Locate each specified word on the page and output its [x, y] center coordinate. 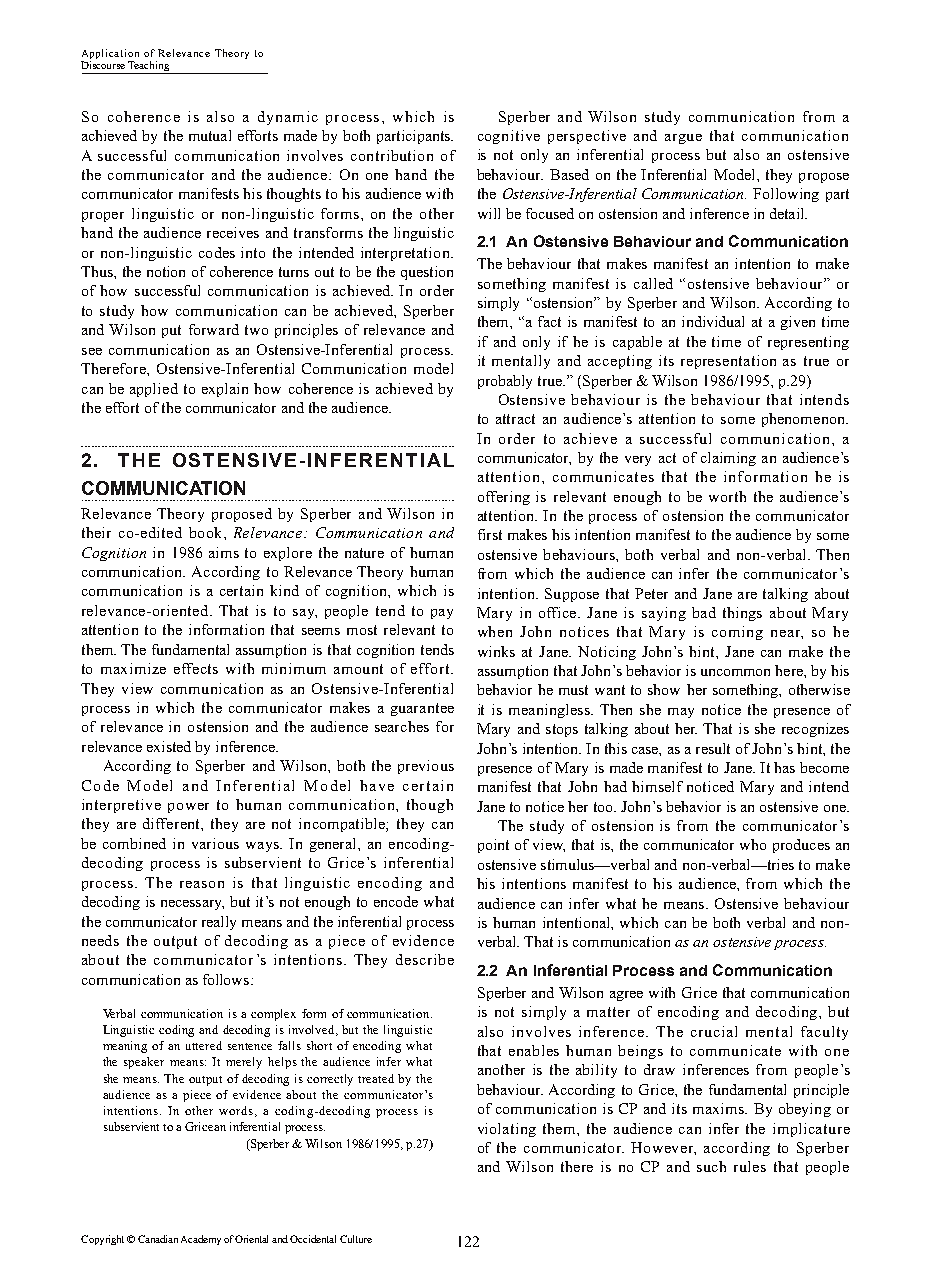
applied [154, 390]
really [219, 923]
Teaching [149, 67]
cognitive [509, 137]
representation [728, 362]
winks [496, 651]
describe [425, 959]
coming [737, 633]
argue [683, 139]
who [753, 844]
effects [196, 668]
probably [505, 382]
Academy [201, 1240]
